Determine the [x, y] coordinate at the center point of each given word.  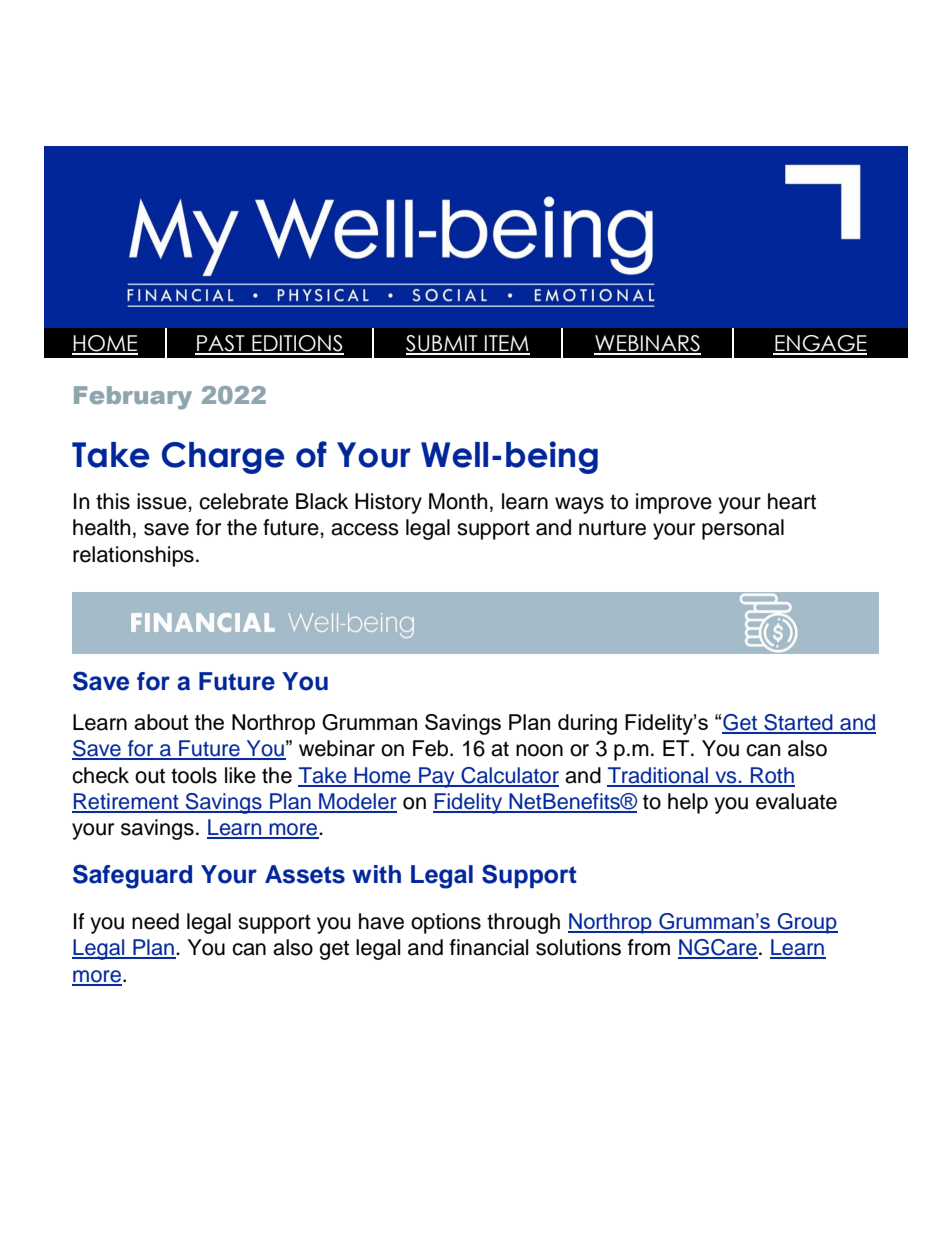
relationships [133, 556]
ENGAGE [820, 344]
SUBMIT [443, 344]
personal [743, 529]
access [365, 529]
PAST [221, 344]
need [155, 921]
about [161, 722]
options [446, 923]
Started [798, 723]
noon [539, 750]
